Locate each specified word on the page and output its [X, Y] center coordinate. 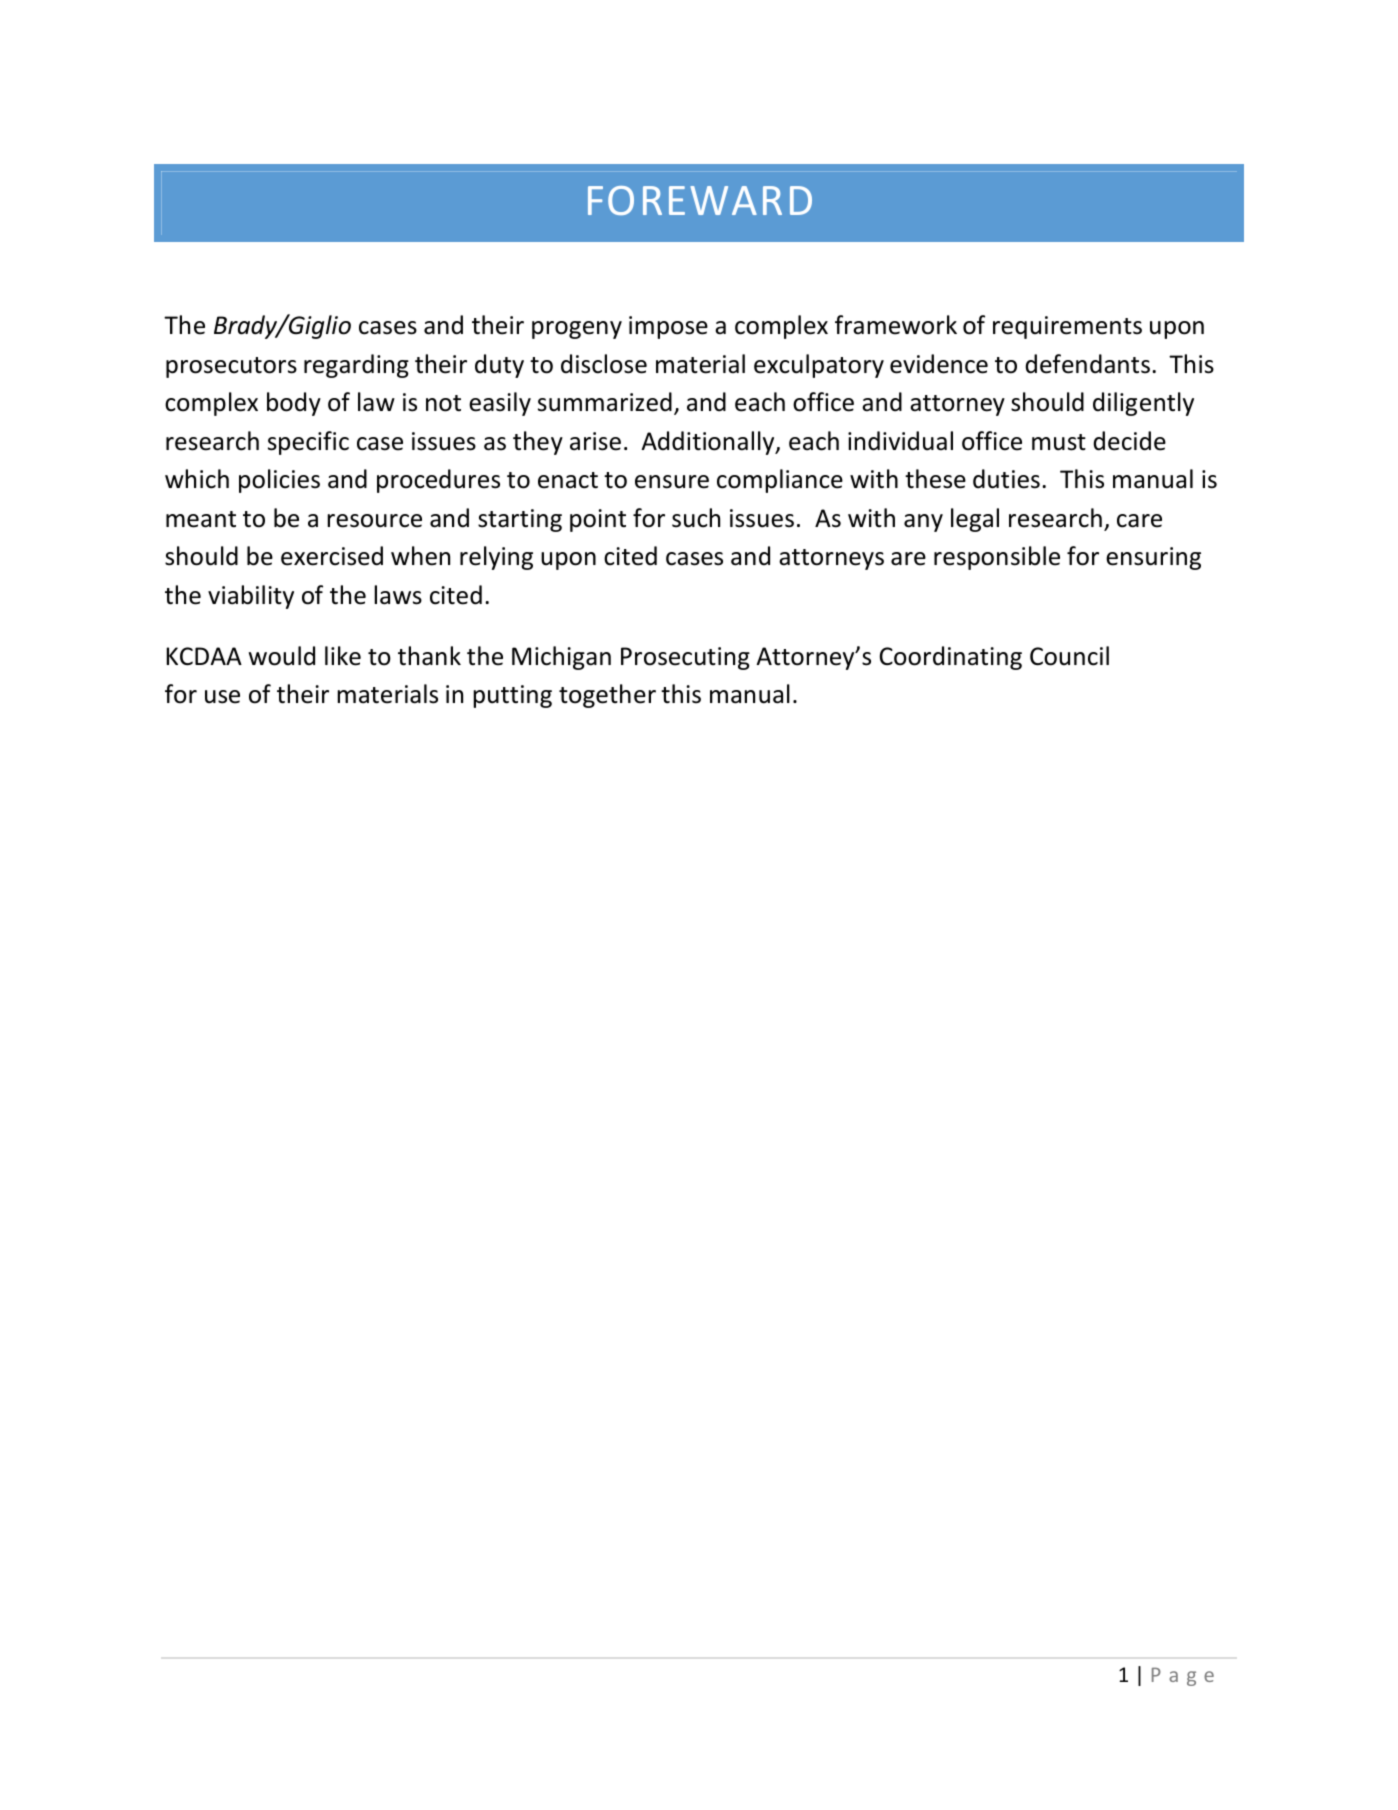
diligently [1143, 404]
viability [251, 597]
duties [1006, 479]
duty [499, 366]
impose [668, 327]
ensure [672, 482]
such [696, 518]
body [294, 404]
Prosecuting [685, 658]
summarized [605, 402]
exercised [332, 556]
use [222, 697]
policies [279, 481]
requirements [1067, 327]
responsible [997, 558]
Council [1069, 656]
